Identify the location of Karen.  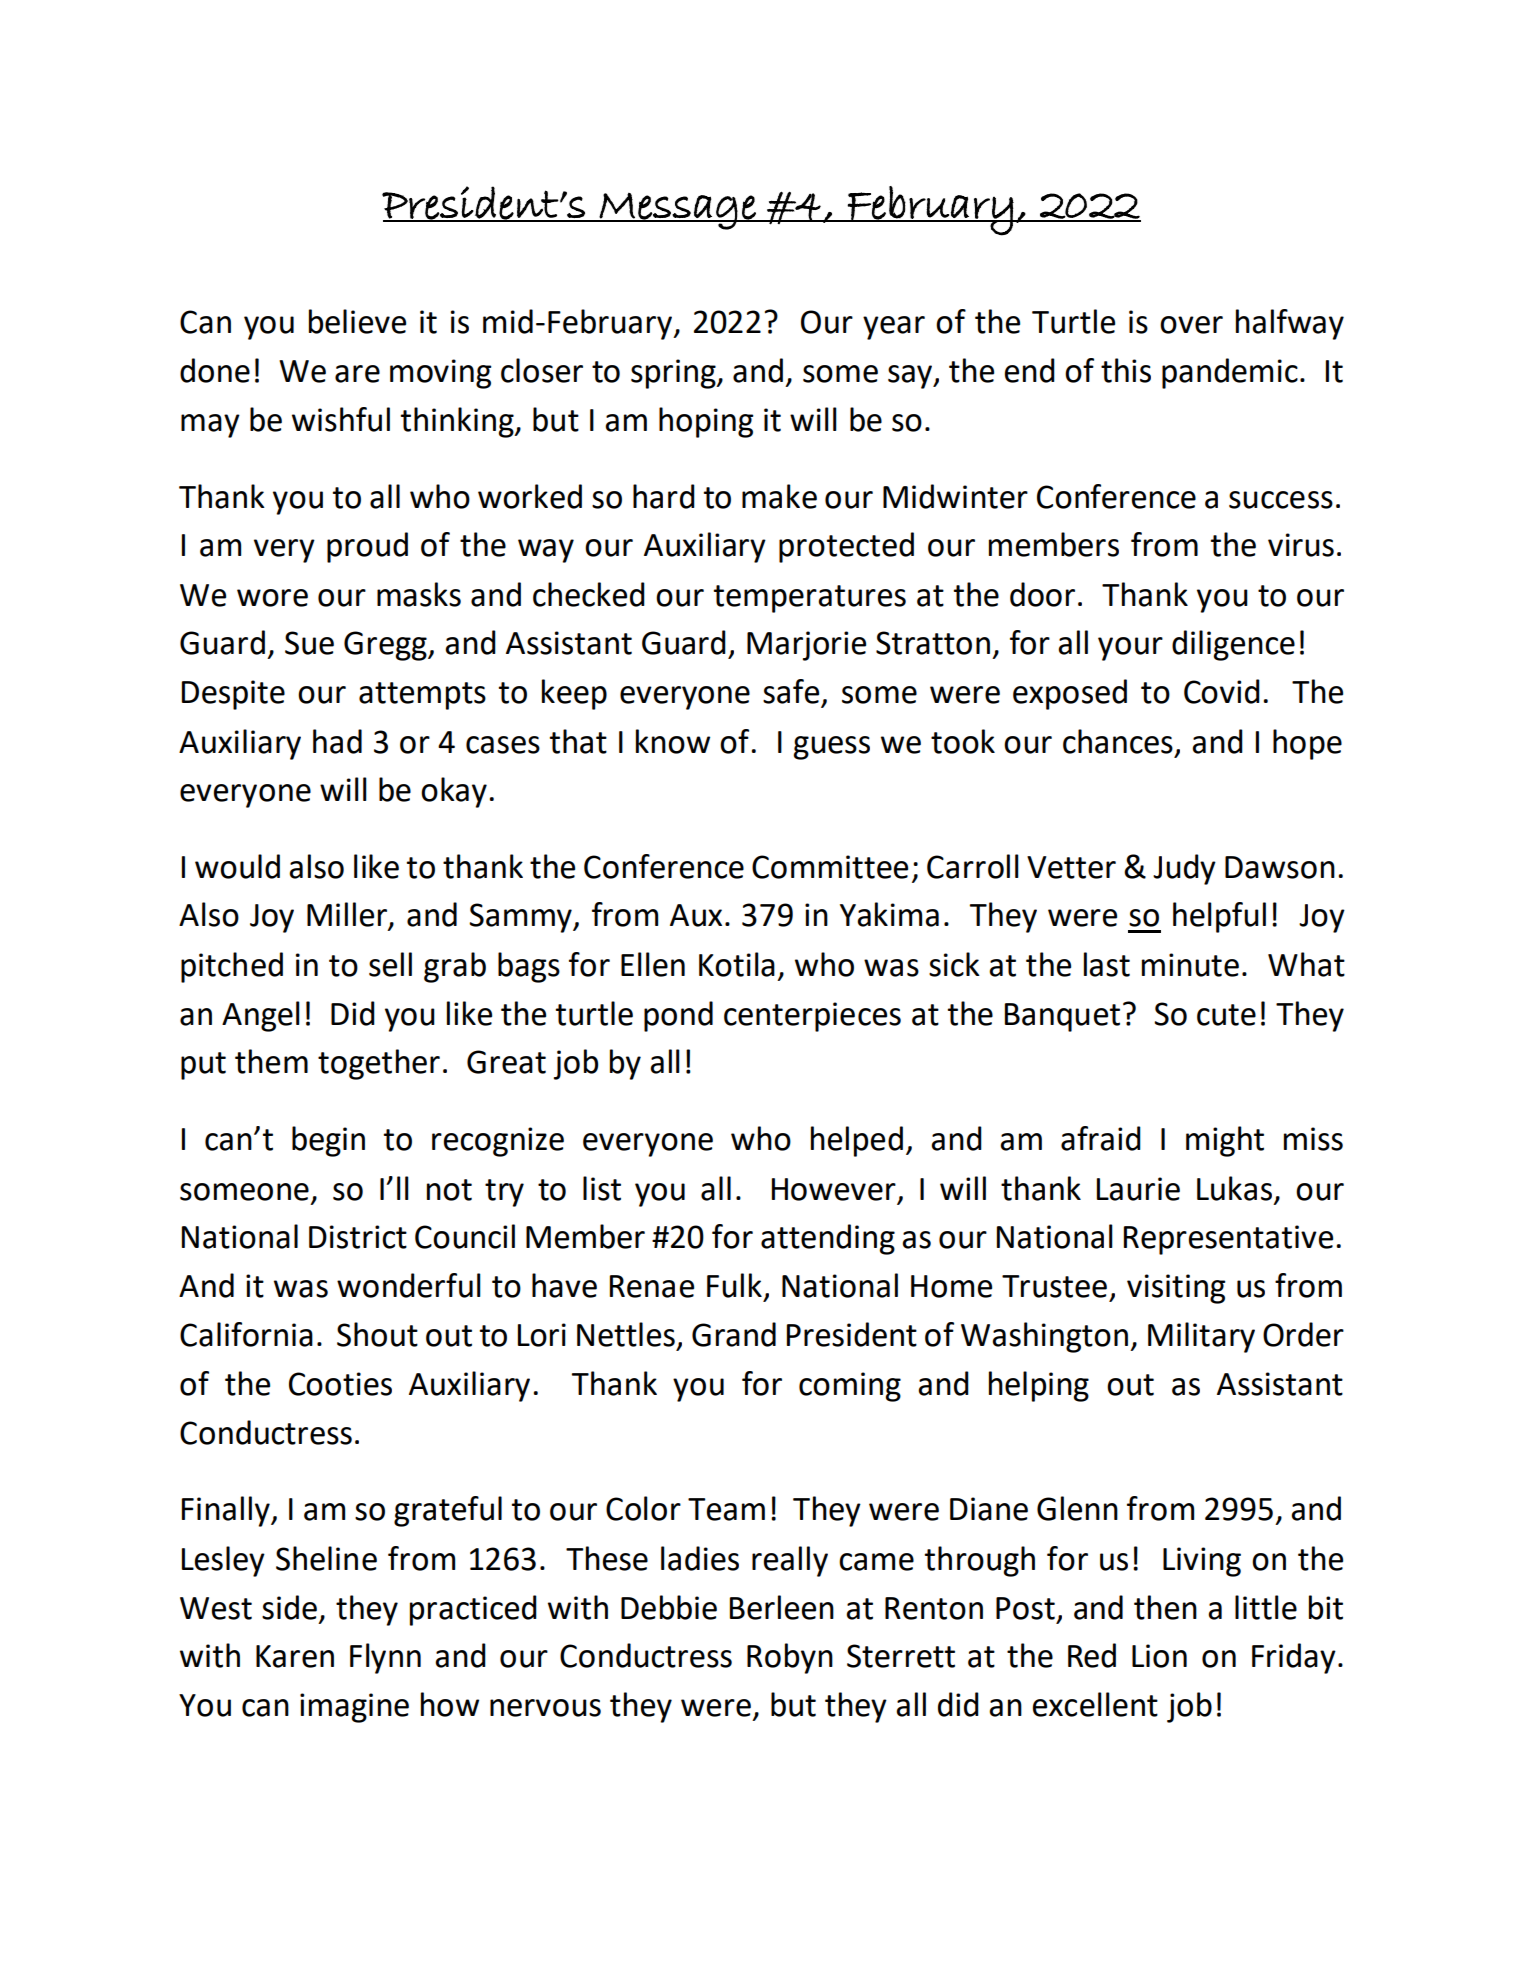
(295, 1656).
